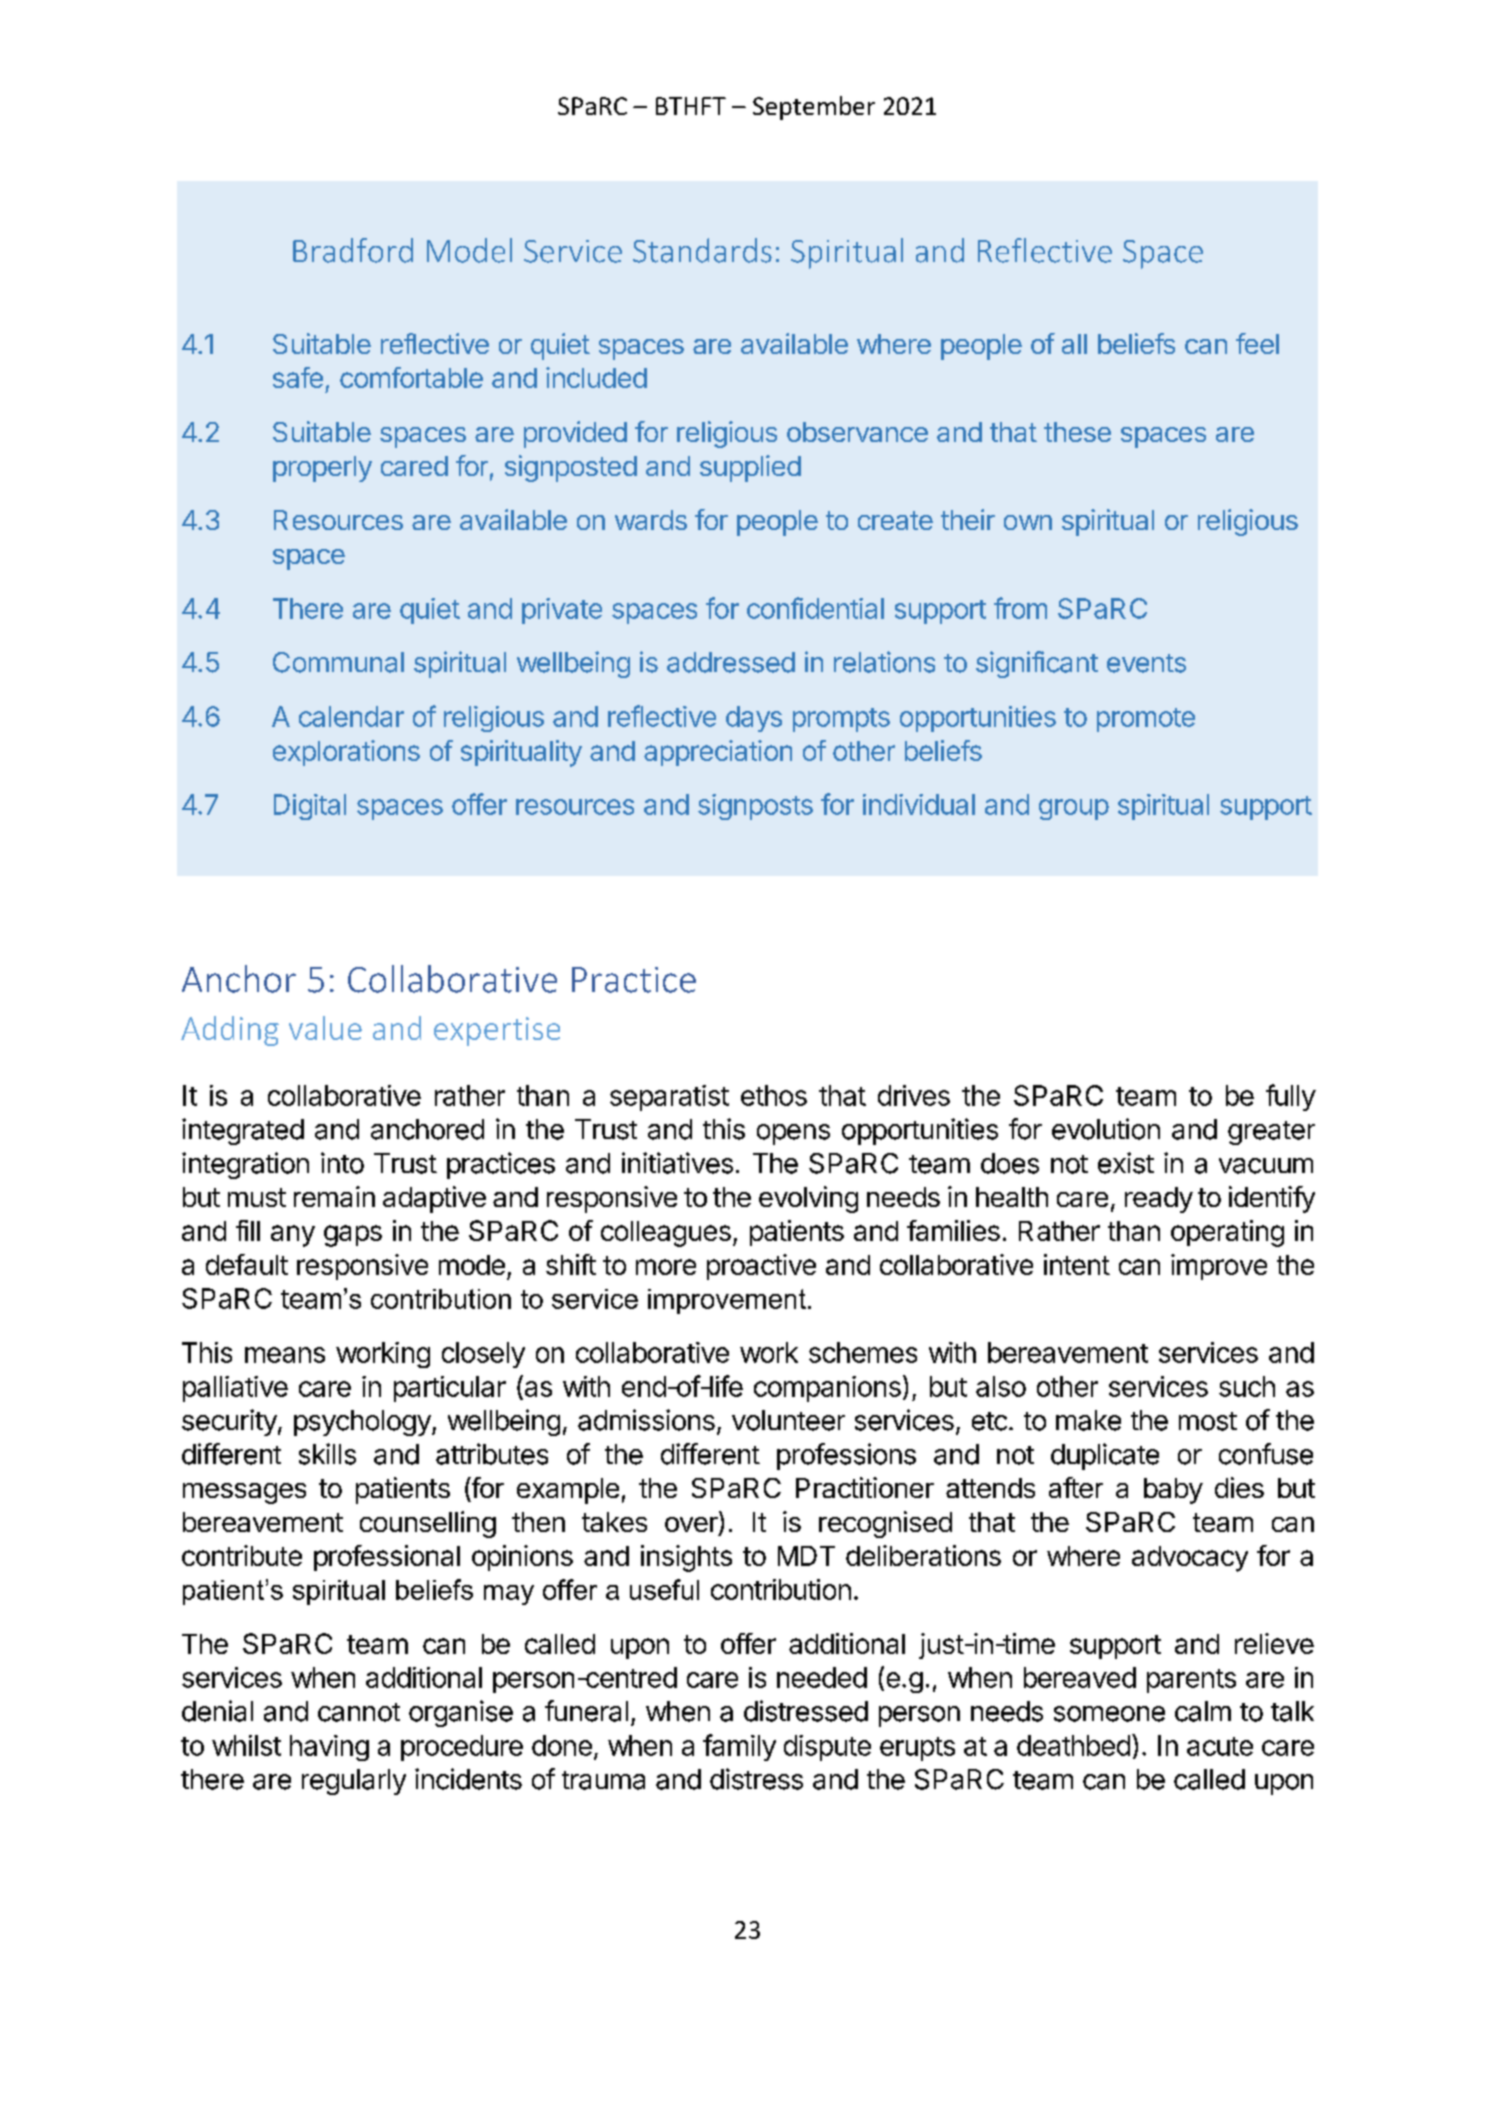 The height and width of the screenshot is (2114, 1495). What do you see at coordinates (325, 1028) in the screenshot?
I see `value` at bounding box center [325, 1028].
